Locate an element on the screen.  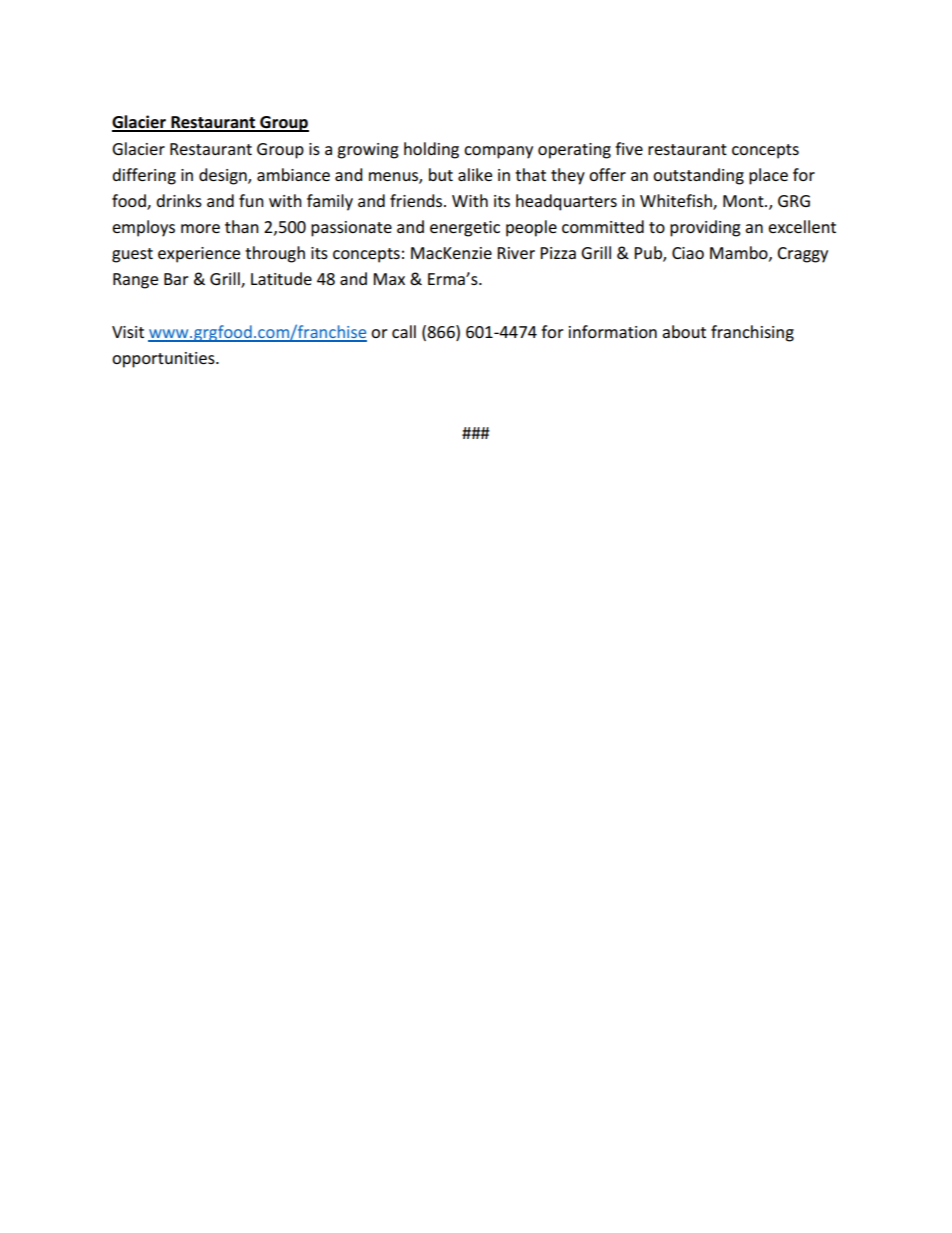
design is located at coordinates (224, 176).
